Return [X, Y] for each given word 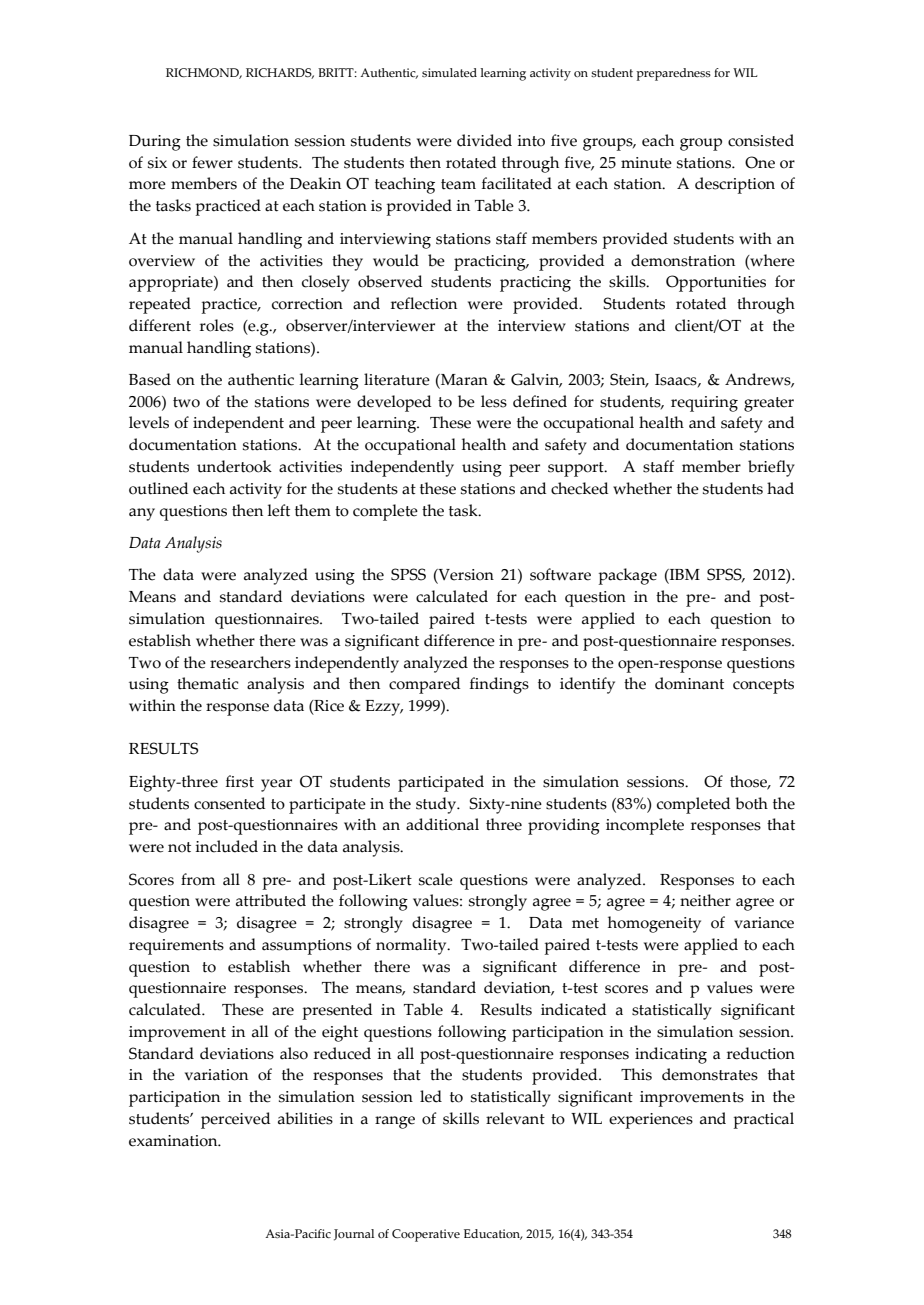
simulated [449, 72]
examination [174, 1141]
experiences [651, 1121]
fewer [212, 162]
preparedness [673, 74]
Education [493, 1234]
